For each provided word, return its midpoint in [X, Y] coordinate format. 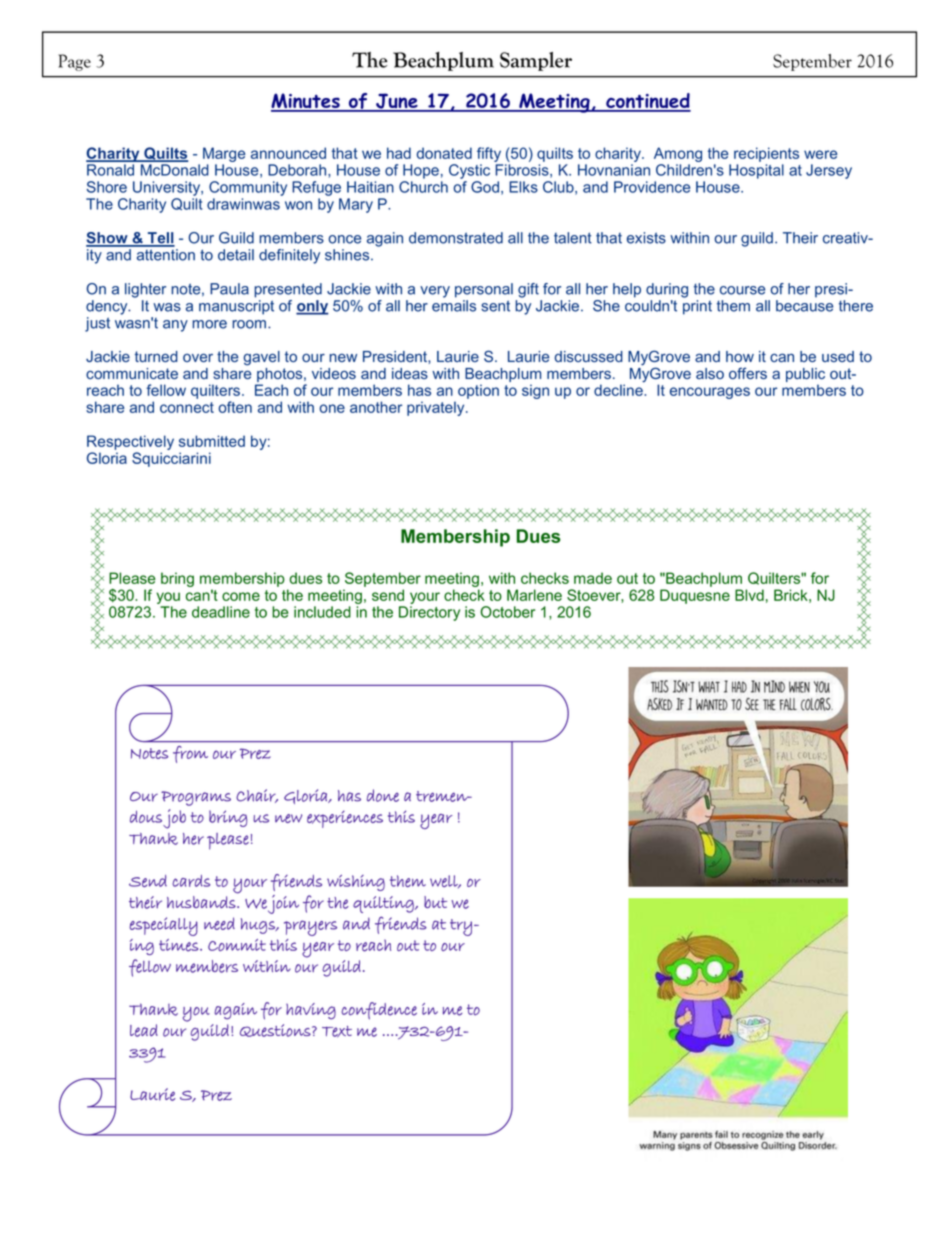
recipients [766, 154]
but [435, 902]
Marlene [534, 595]
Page [74, 62]
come [241, 596]
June [397, 102]
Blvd [749, 595]
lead [144, 1030]
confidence [379, 1011]
